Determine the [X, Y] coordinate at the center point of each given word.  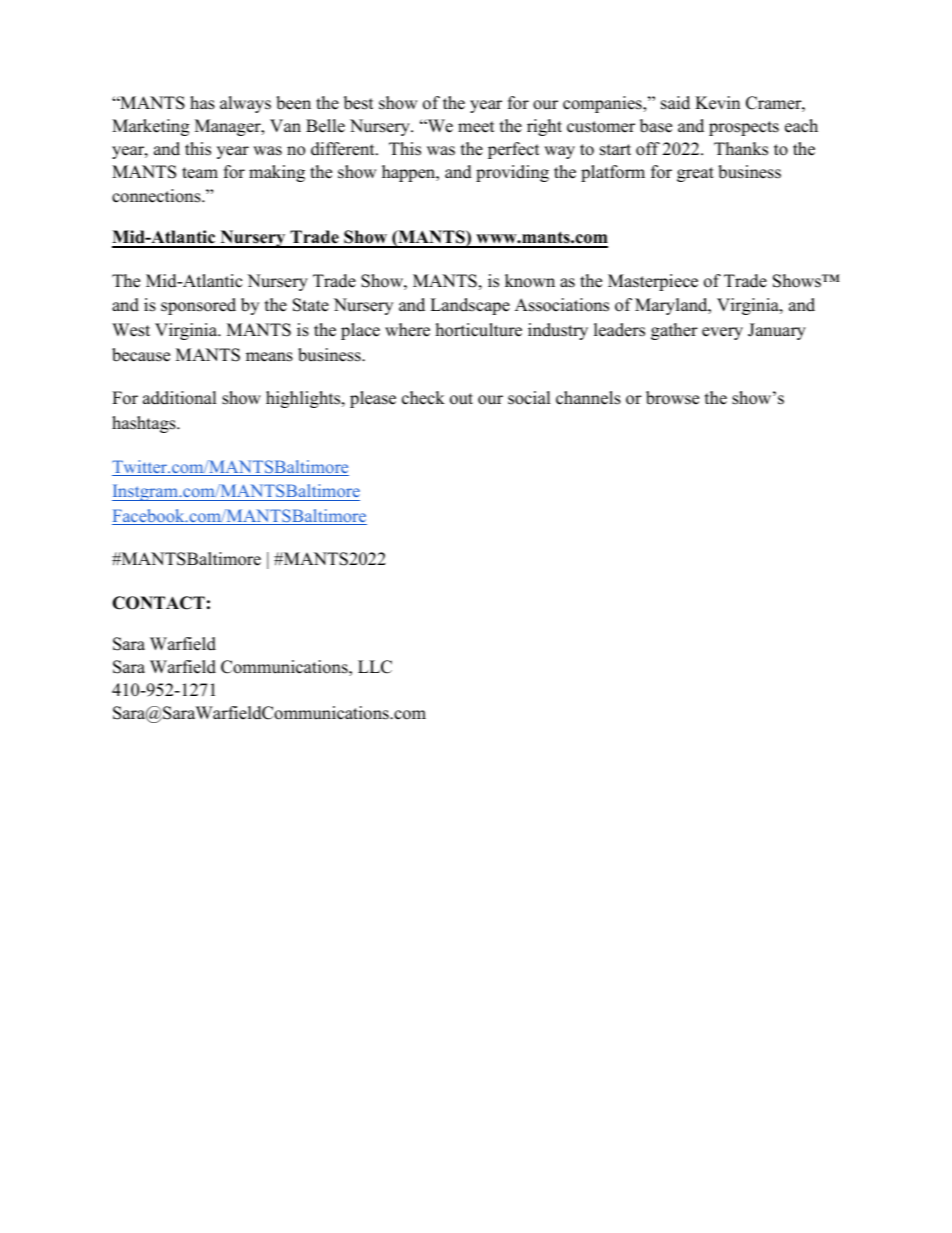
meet [476, 127]
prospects [744, 128]
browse [672, 398]
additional [180, 398]
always [245, 104]
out [461, 399]
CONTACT [158, 603]
